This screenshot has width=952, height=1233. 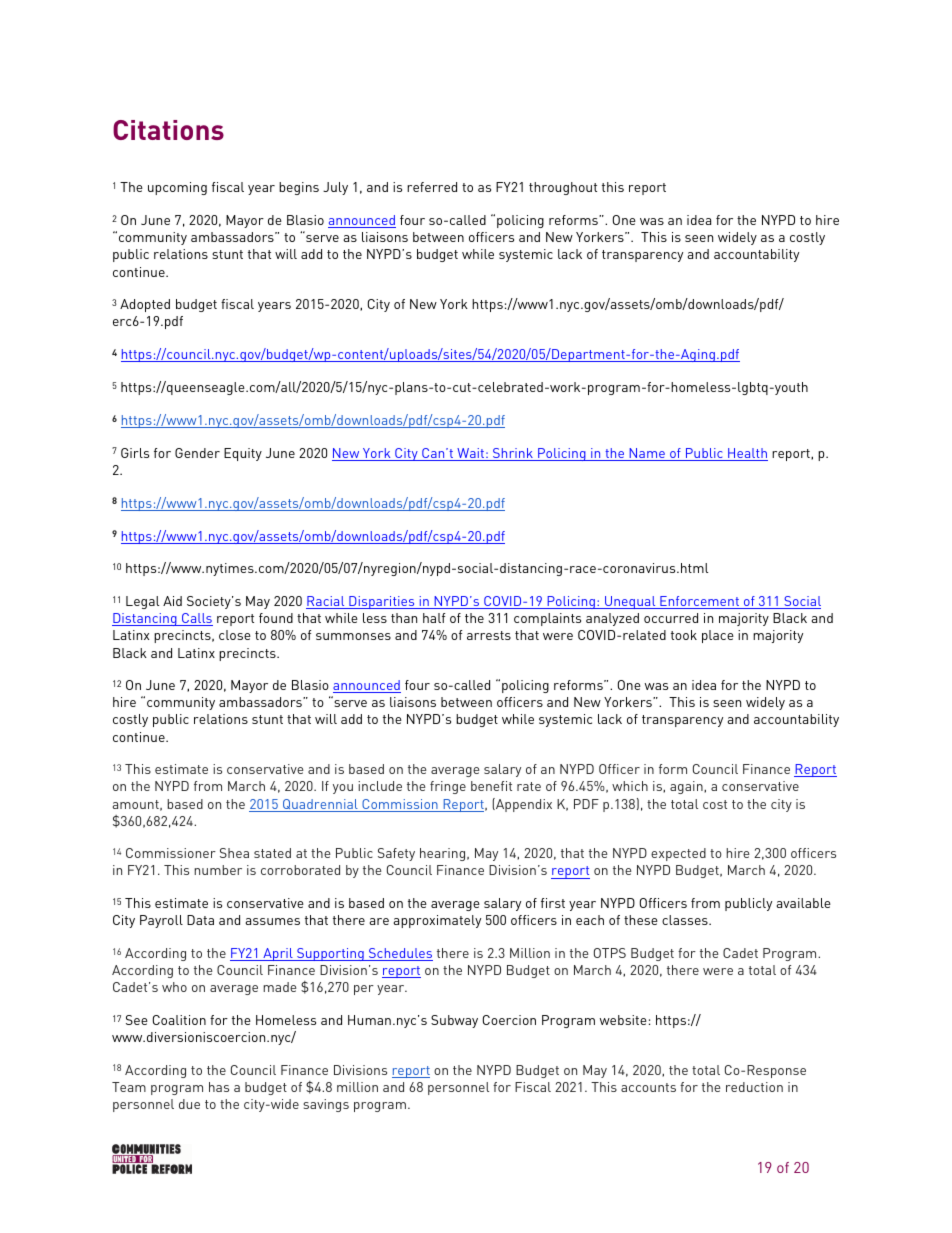 What do you see at coordinates (718, 636) in the screenshot?
I see `place` at bounding box center [718, 636].
